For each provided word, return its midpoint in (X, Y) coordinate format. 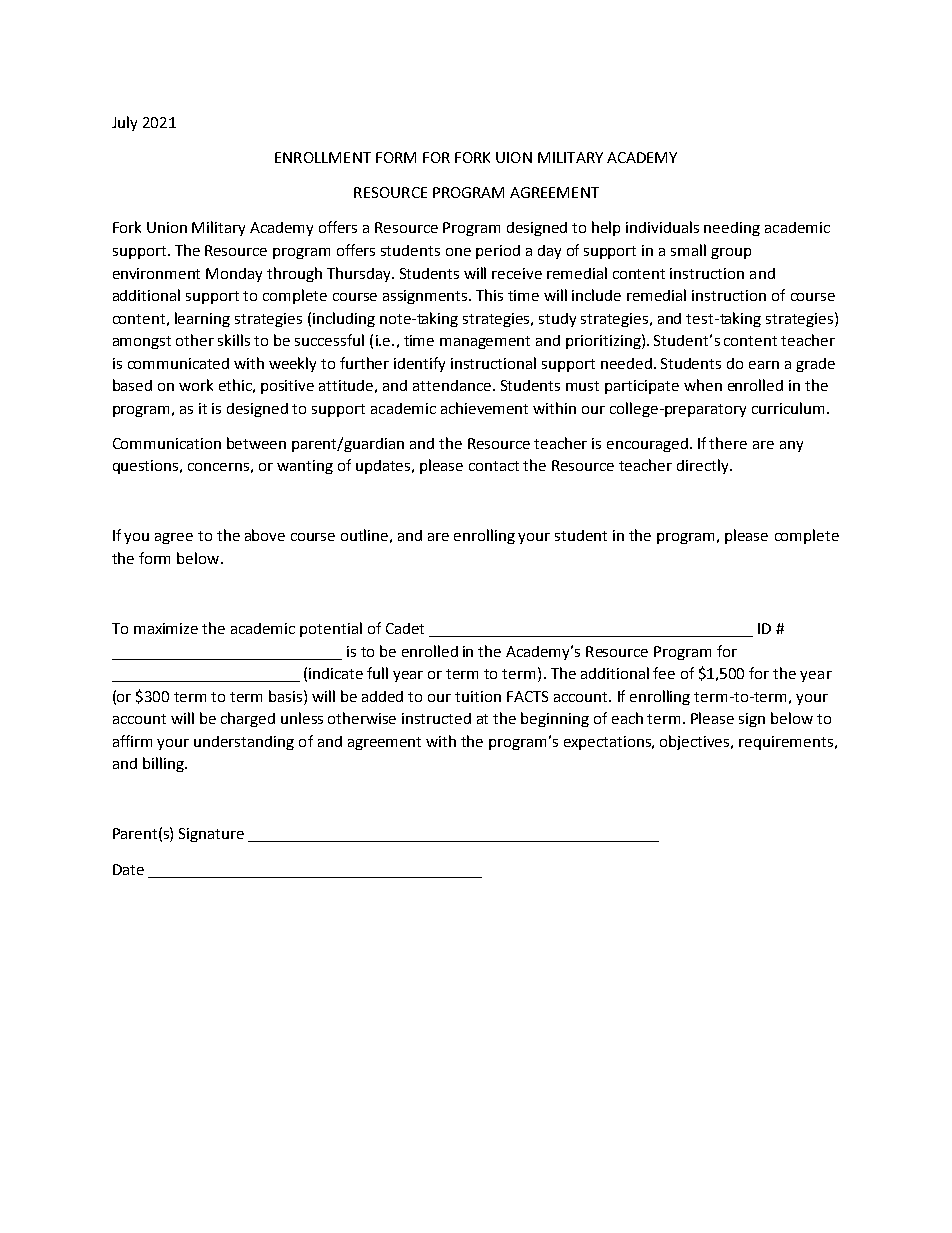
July (124, 123)
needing (732, 229)
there (728, 443)
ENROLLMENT (323, 157)
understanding (244, 743)
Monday (234, 275)
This (489, 295)
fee (664, 673)
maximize (166, 628)
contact (494, 466)
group (731, 253)
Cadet (405, 628)
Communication (167, 443)
